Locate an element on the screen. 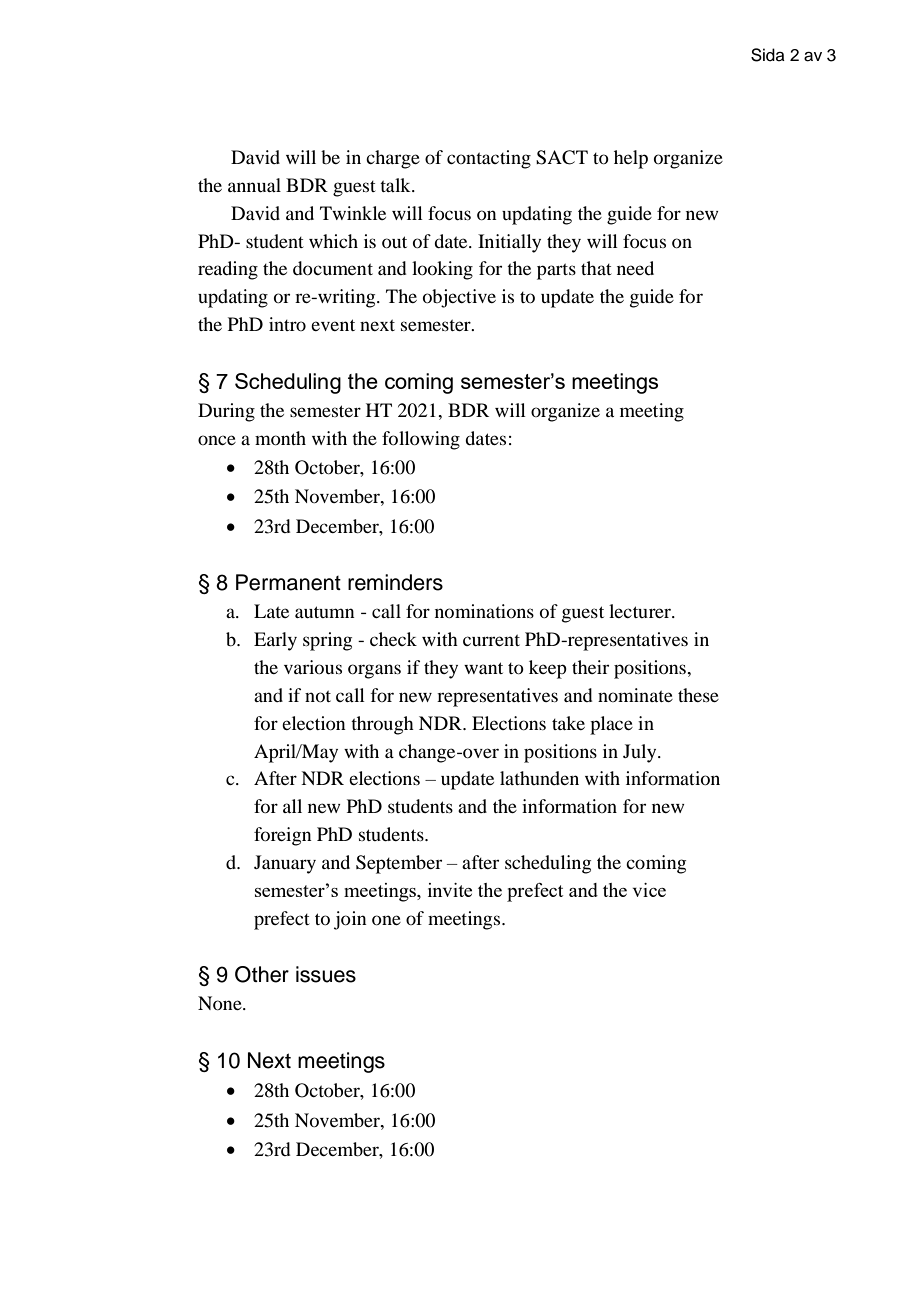  contacting is located at coordinates (489, 159).
